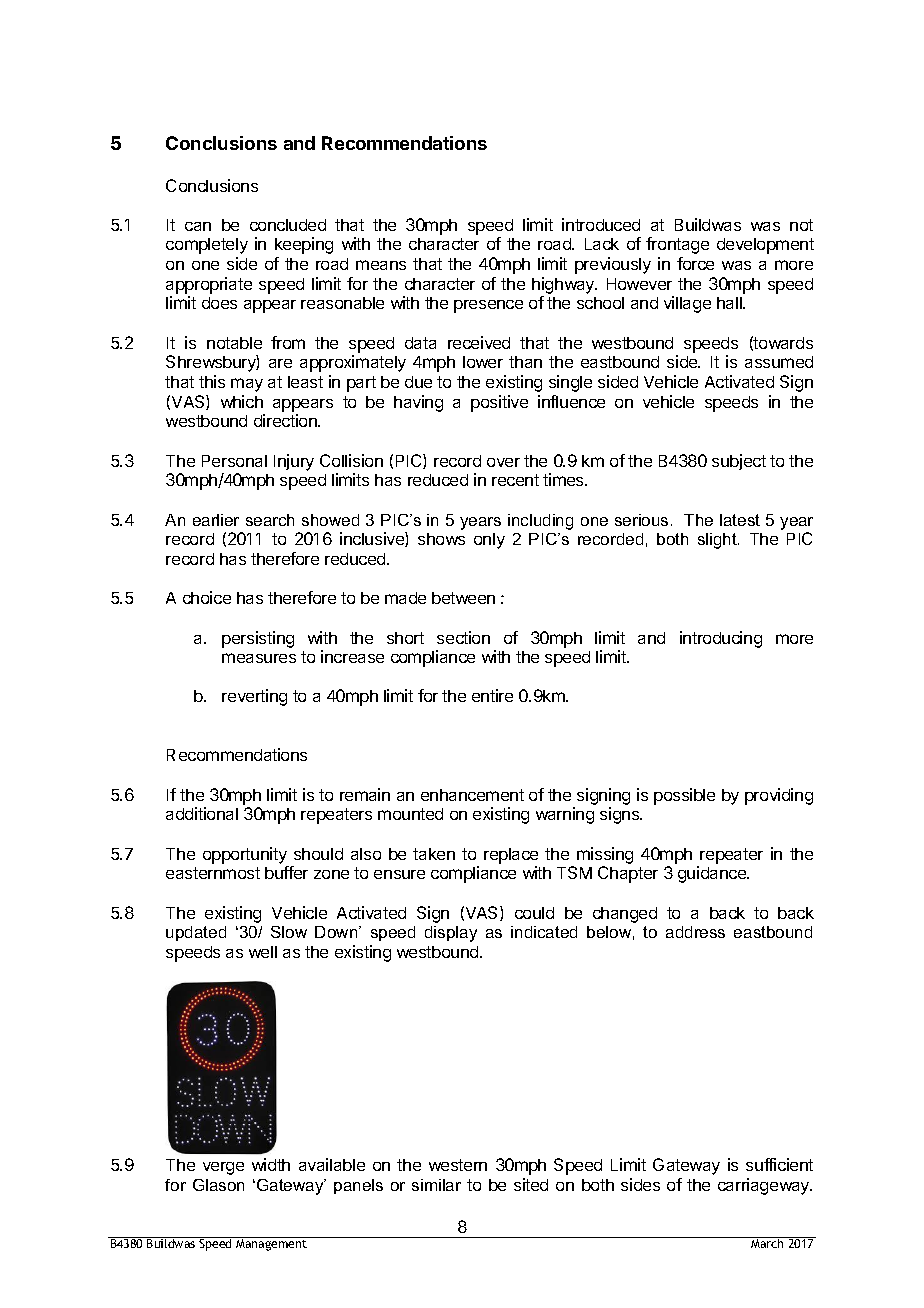  I want to click on address, so click(695, 932).
